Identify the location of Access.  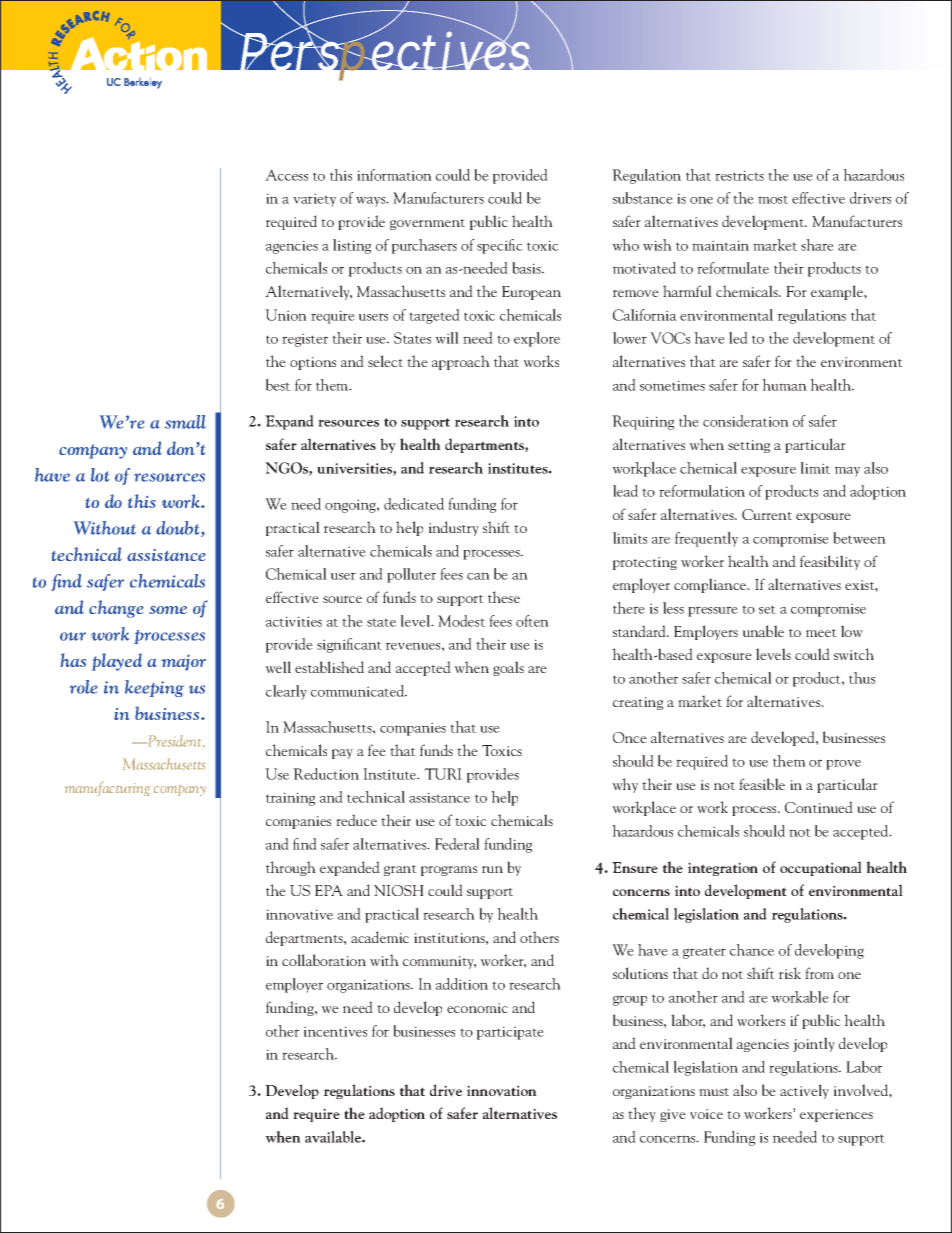
(286, 175).
